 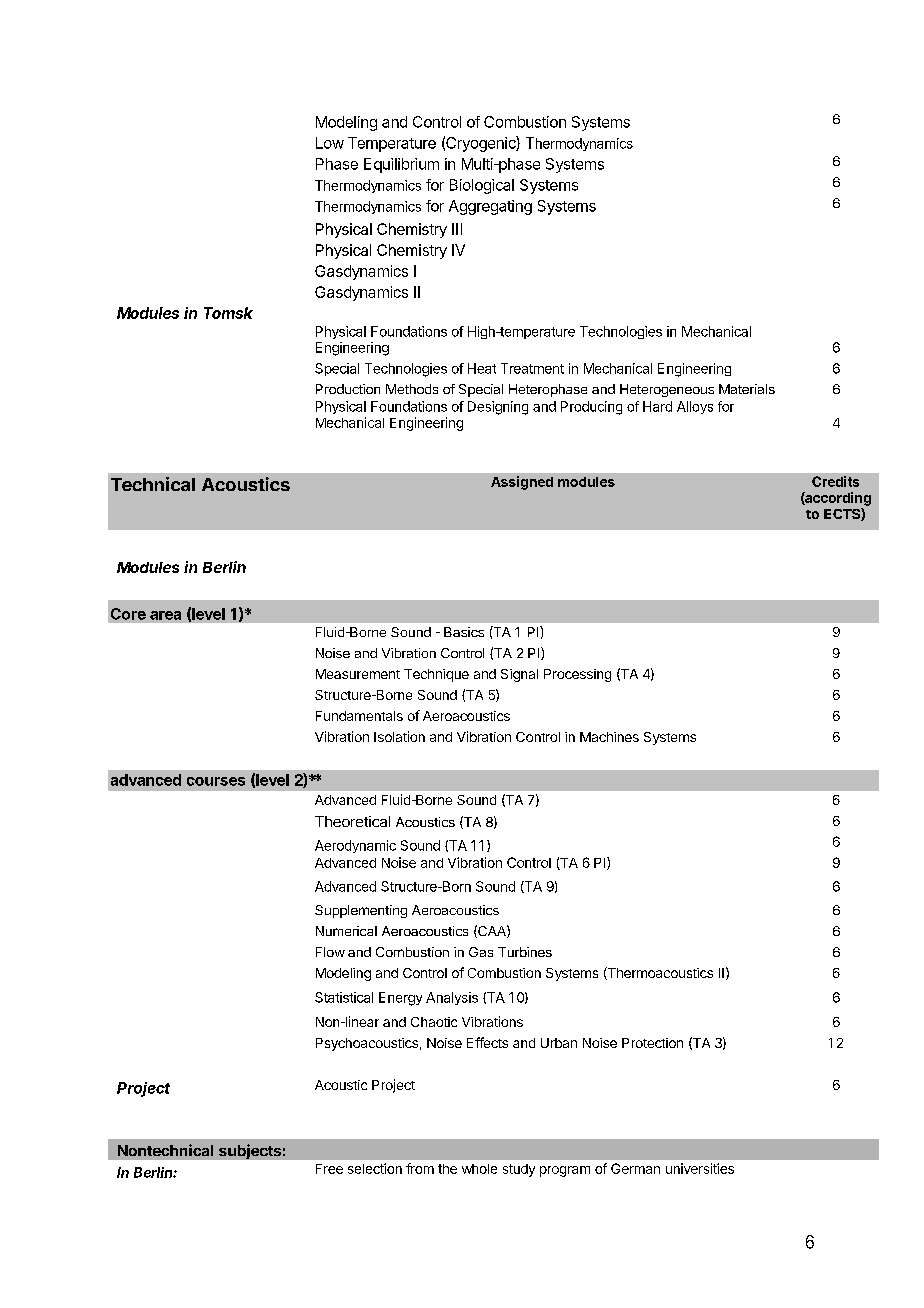 What do you see at coordinates (747, 389) in the document?
I see `Materials` at bounding box center [747, 389].
